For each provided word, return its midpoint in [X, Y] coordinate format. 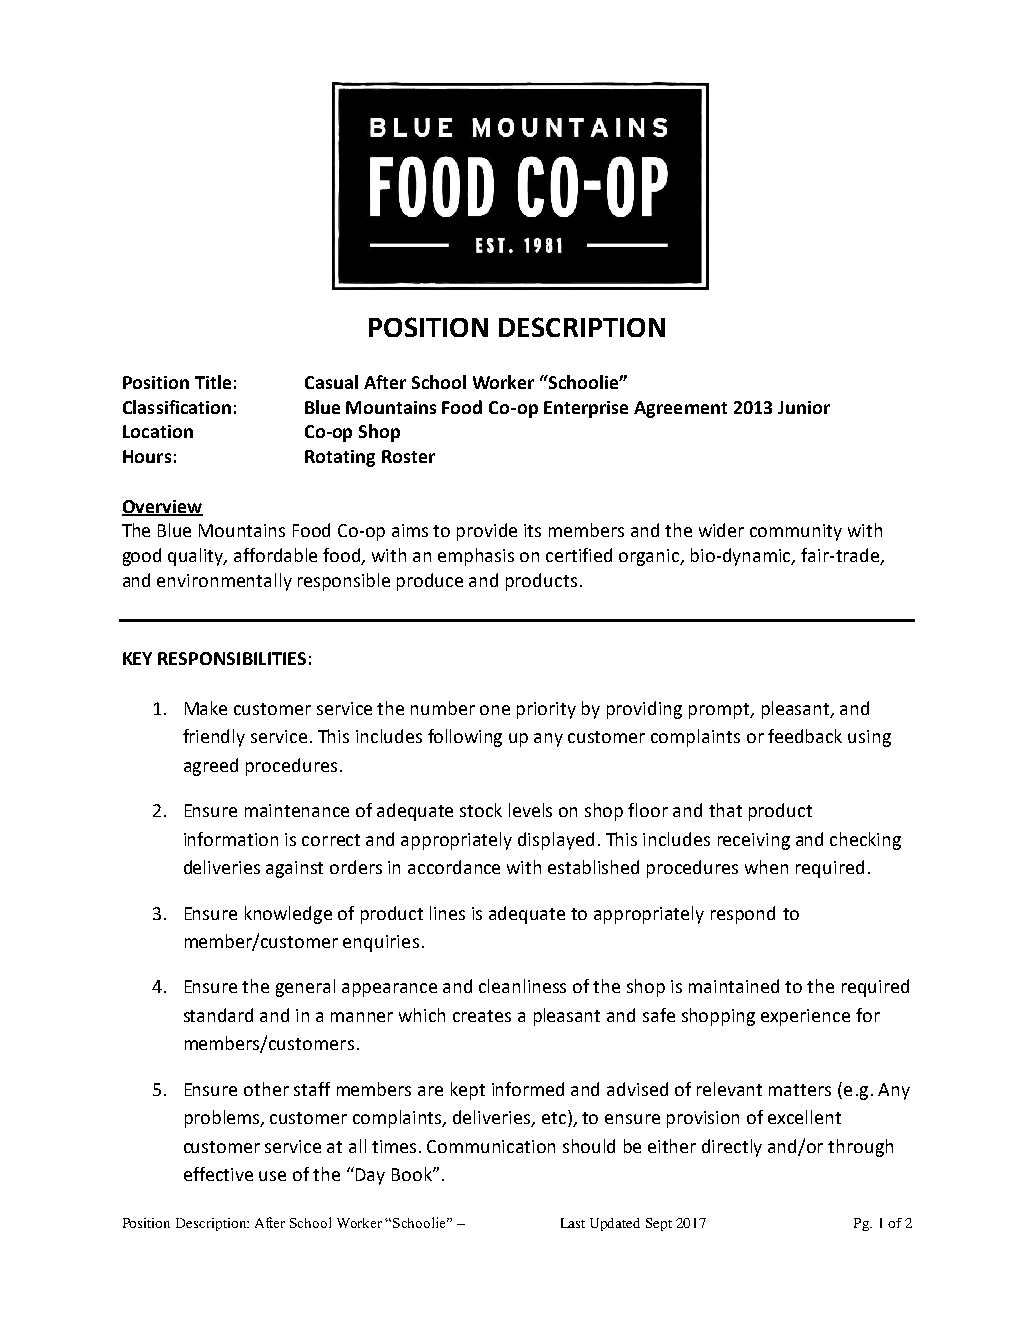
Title [213, 382]
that [725, 810]
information [231, 839]
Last [573, 1223]
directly [732, 1148]
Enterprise [586, 409]
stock [481, 810]
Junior [804, 407]
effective [218, 1174]
